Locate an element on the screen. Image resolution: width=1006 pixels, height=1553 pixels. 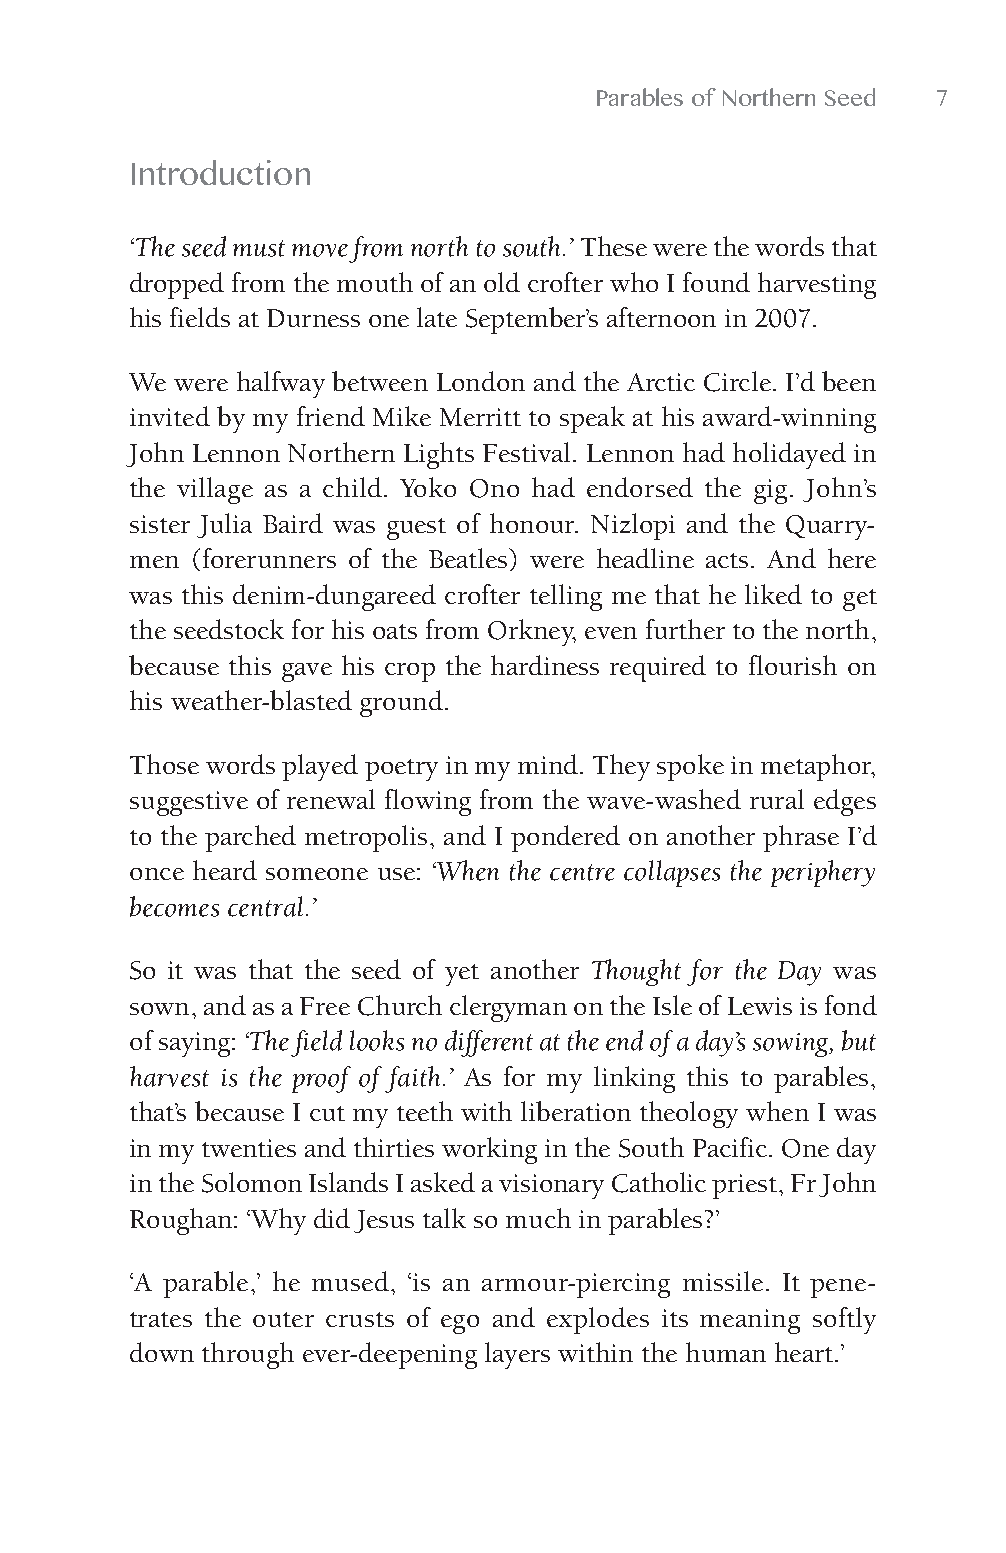
periphery is located at coordinates (823, 873).
